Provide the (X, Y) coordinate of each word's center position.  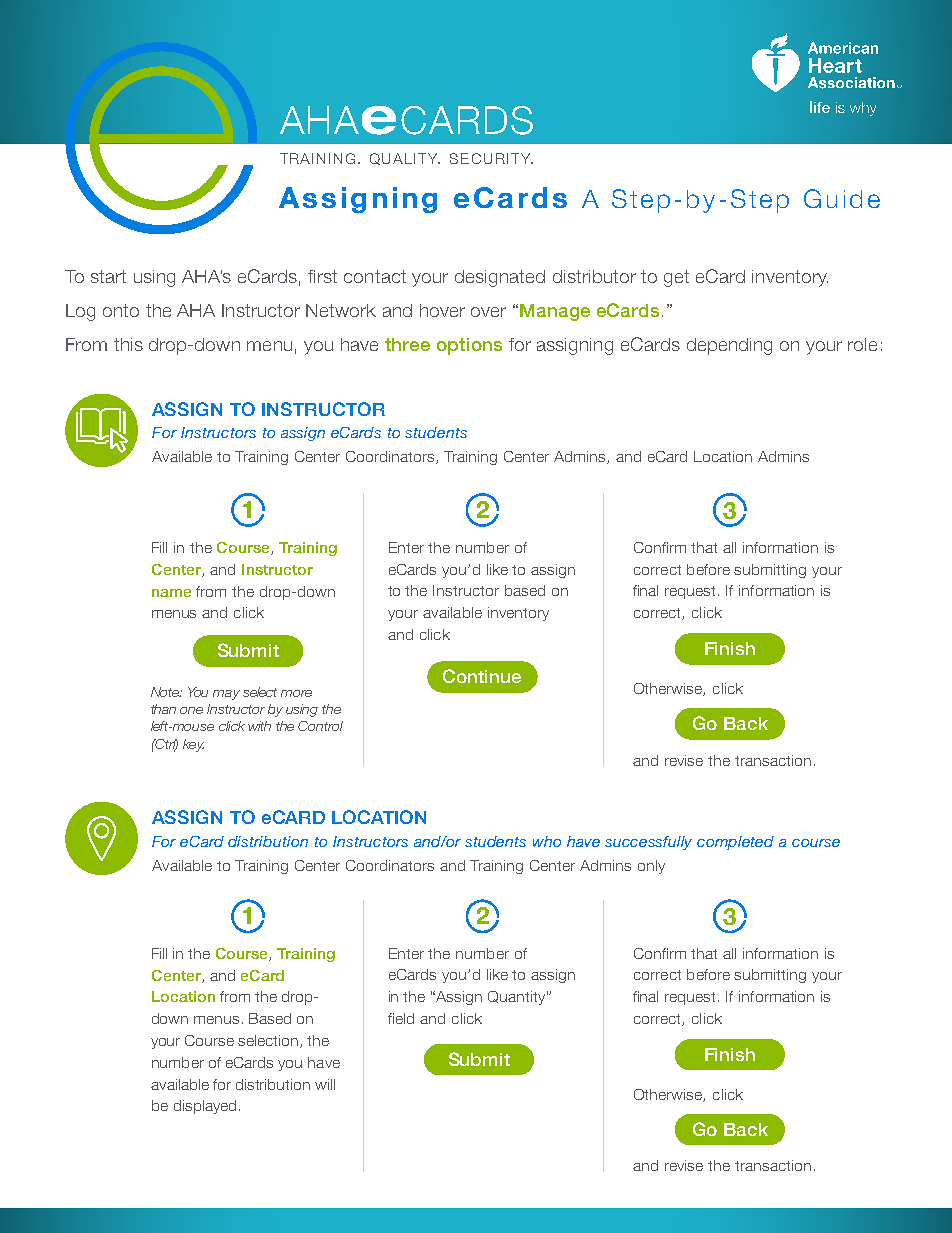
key (193, 745)
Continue (482, 676)
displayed (205, 1107)
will (325, 1084)
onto (121, 310)
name (171, 593)
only (651, 867)
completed (735, 843)
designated (500, 278)
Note (166, 692)
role (862, 344)
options (469, 346)
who (547, 841)
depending (729, 346)
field (401, 1018)
